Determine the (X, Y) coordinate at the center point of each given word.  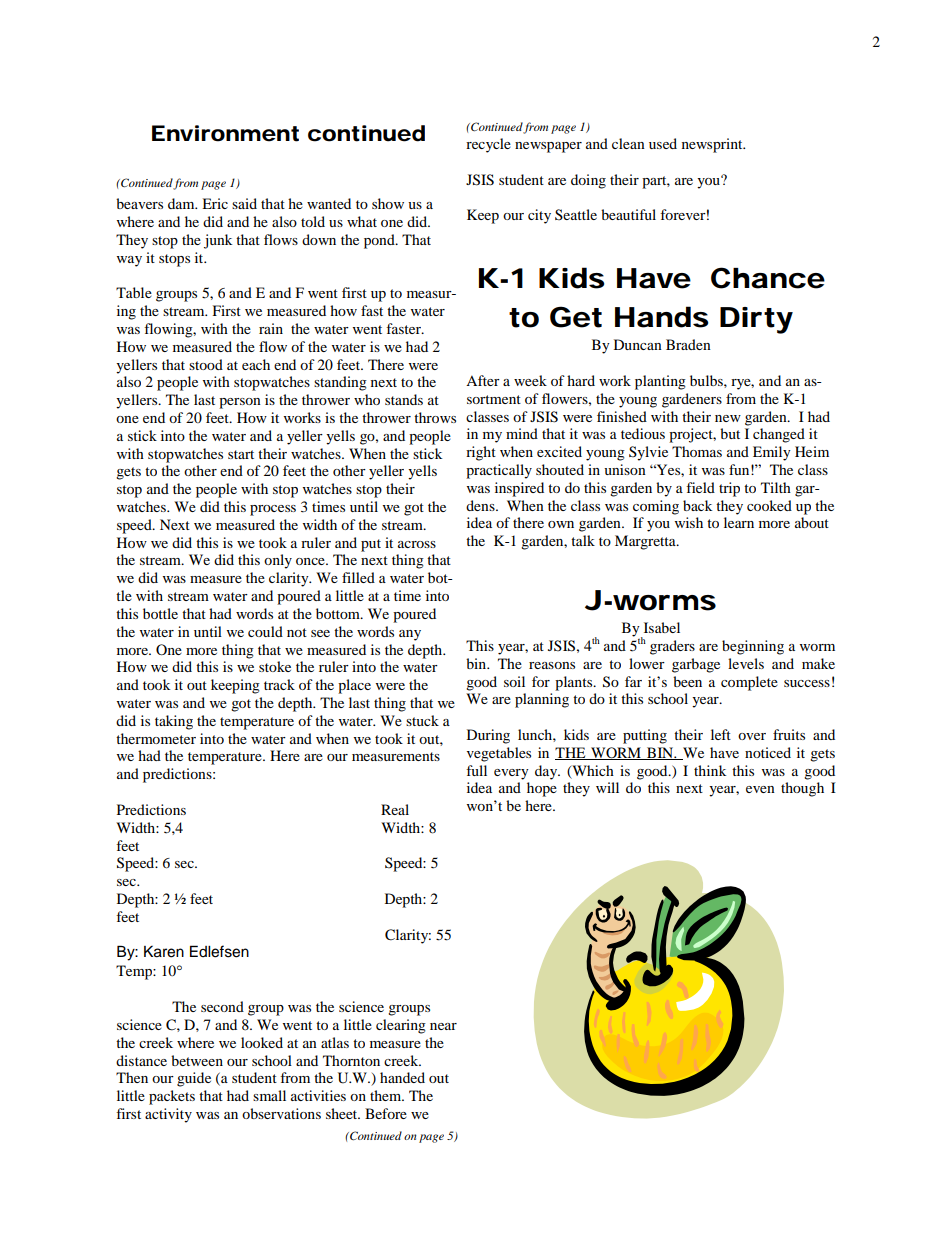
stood (206, 364)
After (483, 380)
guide (194, 1079)
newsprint (713, 145)
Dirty (756, 320)
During (488, 736)
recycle (488, 145)
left (721, 734)
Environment (225, 133)
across (417, 544)
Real (395, 809)
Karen (164, 952)
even (760, 789)
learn (739, 522)
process (273, 510)
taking (174, 722)
